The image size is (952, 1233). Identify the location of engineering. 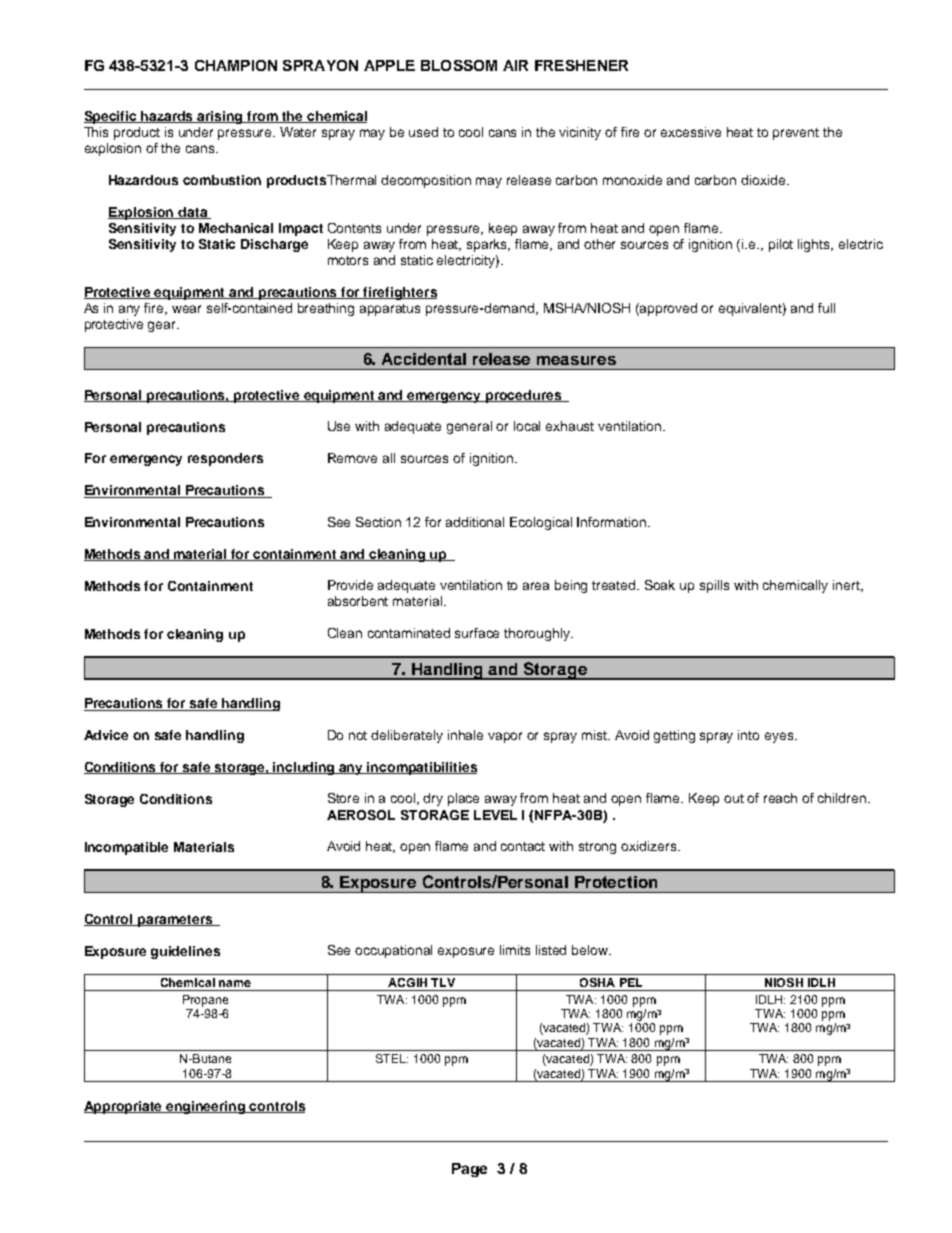
(206, 1107).
